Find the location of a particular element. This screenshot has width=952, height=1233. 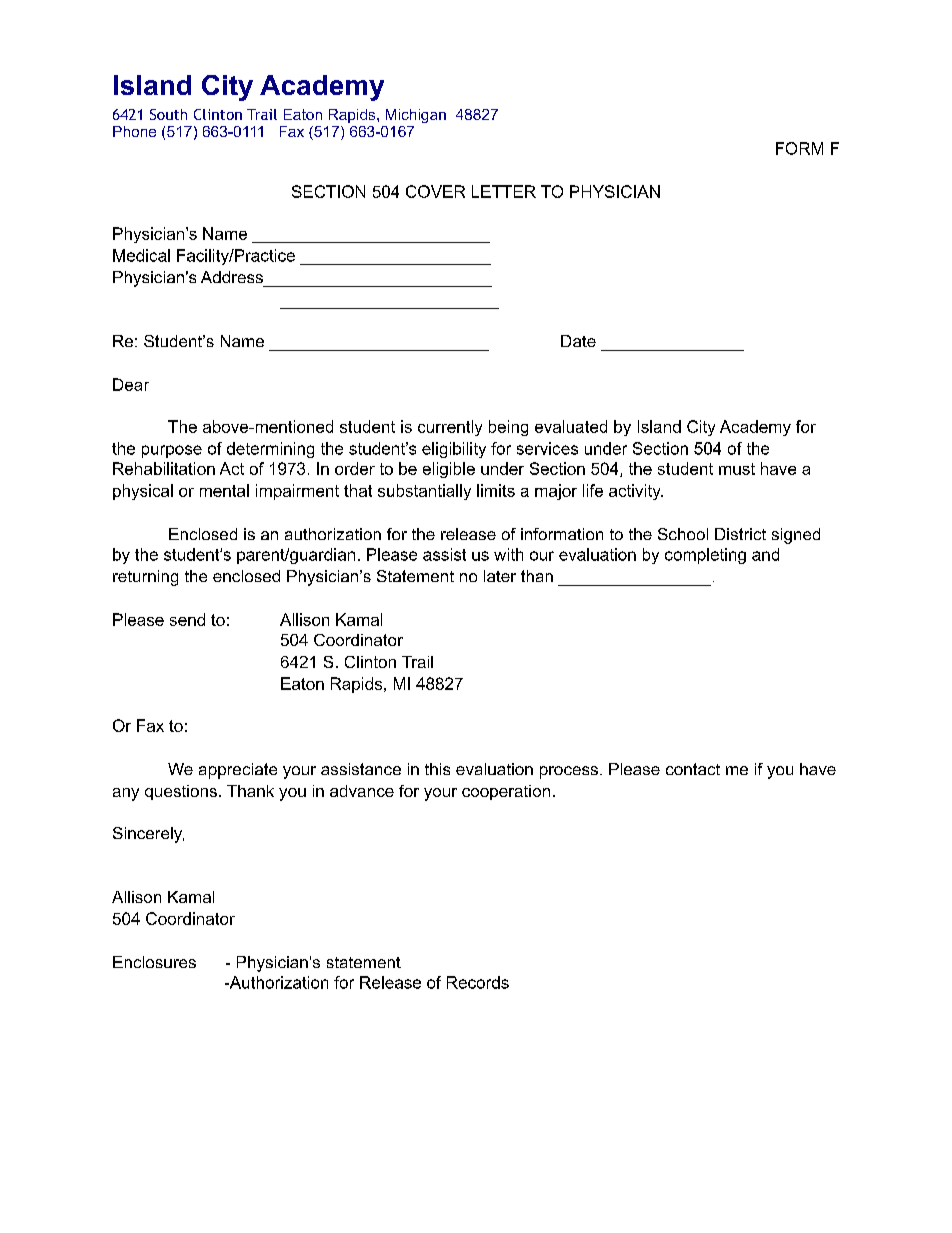

with is located at coordinates (508, 554).
